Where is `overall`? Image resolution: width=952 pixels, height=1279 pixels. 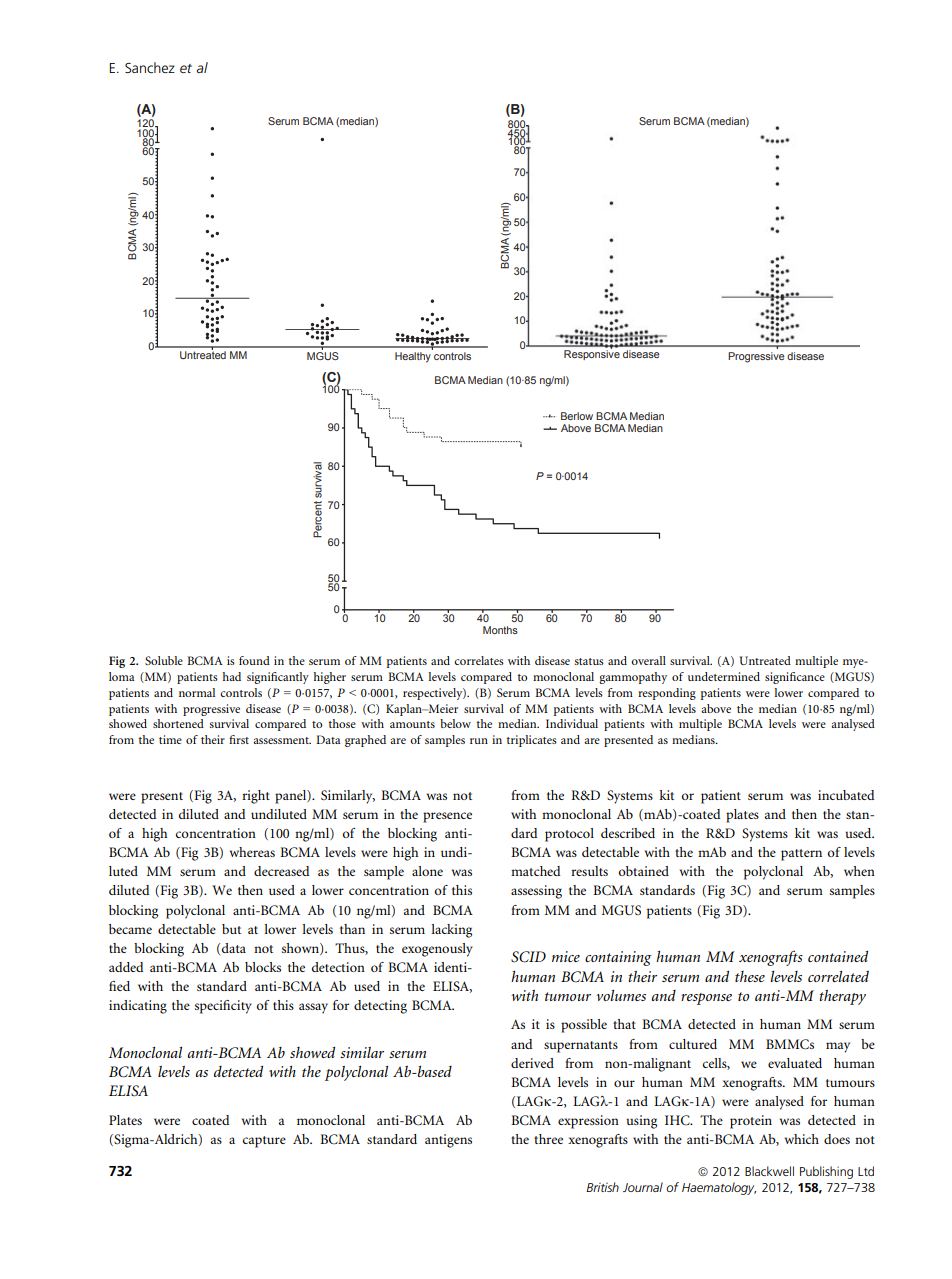 overall is located at coordinates (648, 660).
